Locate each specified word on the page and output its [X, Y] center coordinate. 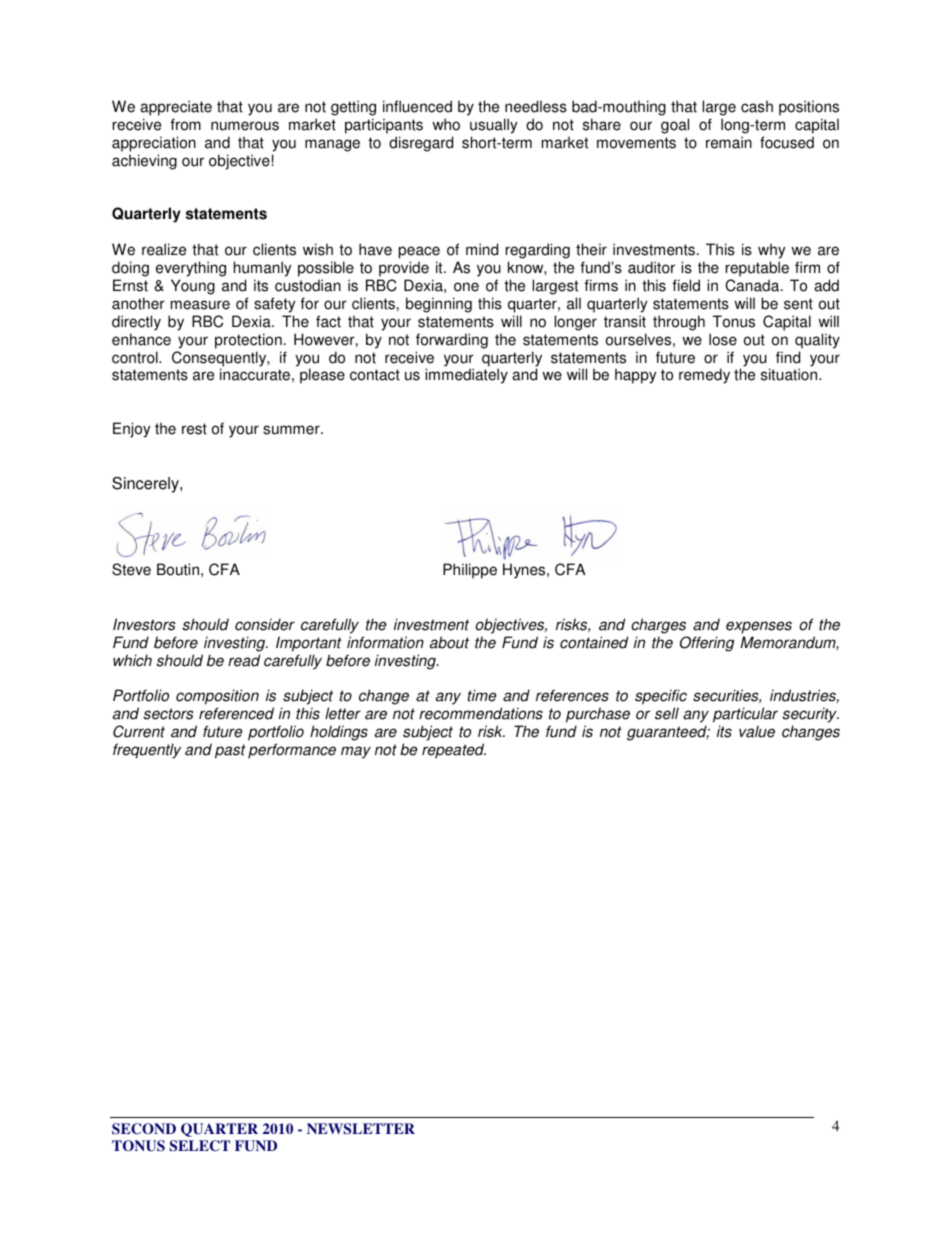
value [757, 731]
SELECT [200, 1146]
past [230, 751]
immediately [466, 376]
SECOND [144, 1128]
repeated [454, 751]
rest [194, 429]
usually [493, 126]
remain [729, 142]
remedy [704, 376]
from [185, 124]
